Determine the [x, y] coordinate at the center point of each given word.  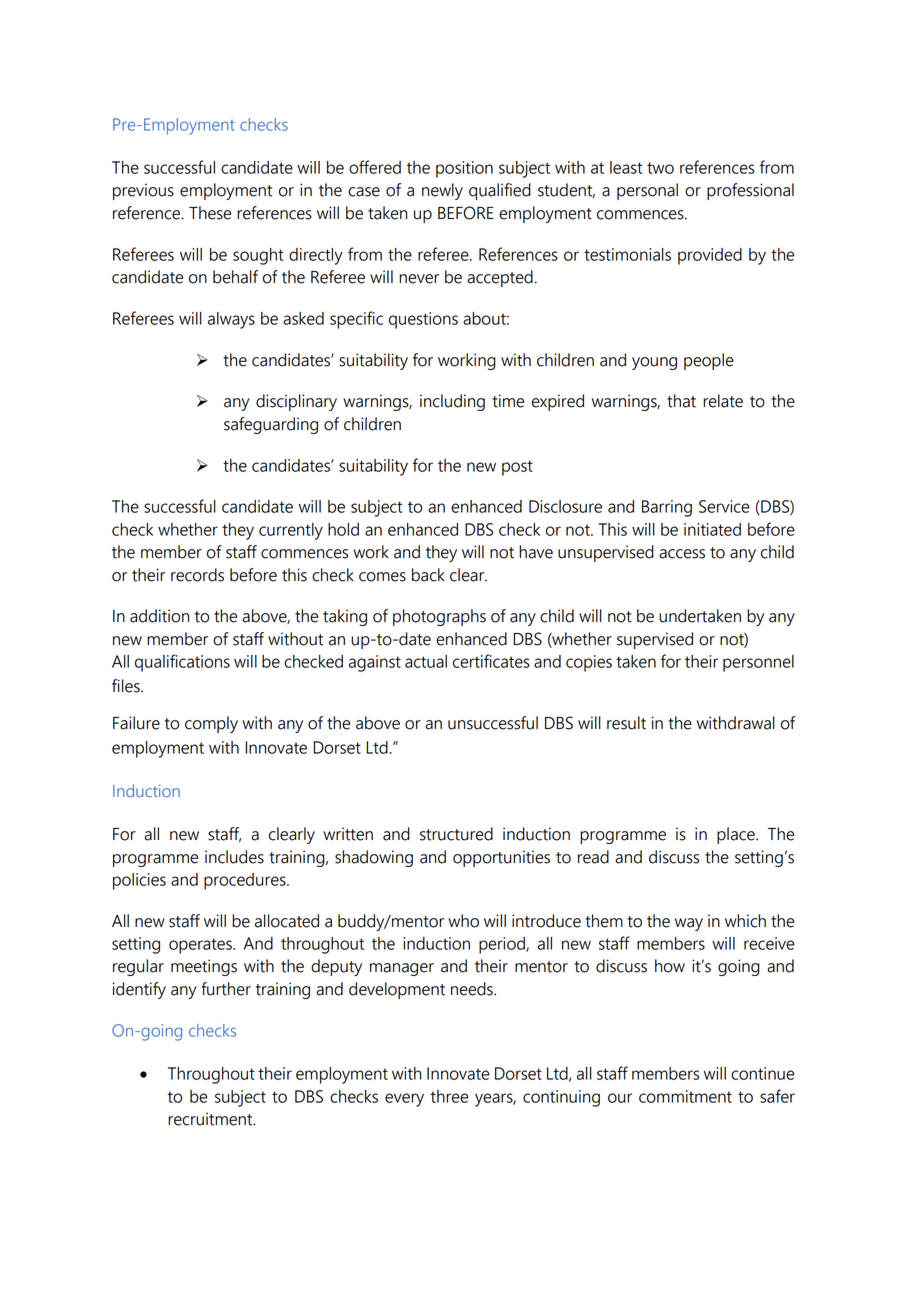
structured [456, 834]
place [737, 835]
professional [750, 191]
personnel [758, 663]
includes [234, 857]
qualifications [182, 663]
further [226, 989]
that [681, 401]
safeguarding [271, 425]
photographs [439, 617]
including [452, 402]
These [210, 213]
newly [442, 191]
